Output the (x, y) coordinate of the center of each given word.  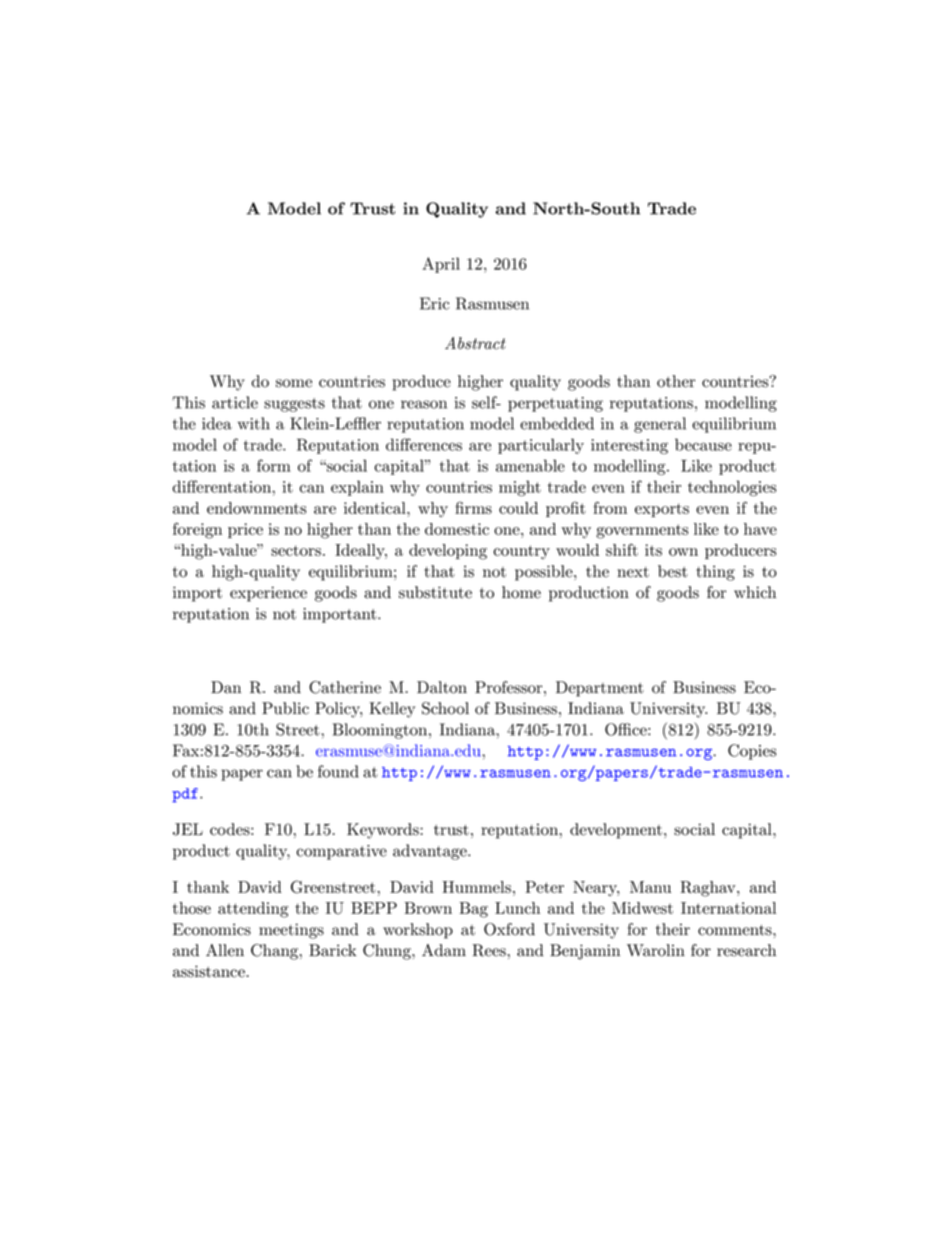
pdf (185, 795)
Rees (489, 950)
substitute (435, 592)
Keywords (384, 831)
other (676, 381)
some (294, 383)
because (703, 444)
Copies (752, 752)
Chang (276, 952)
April (441, 265)
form (274, 465)
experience (268, 594)
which (755, 592)
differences (424, 444)
